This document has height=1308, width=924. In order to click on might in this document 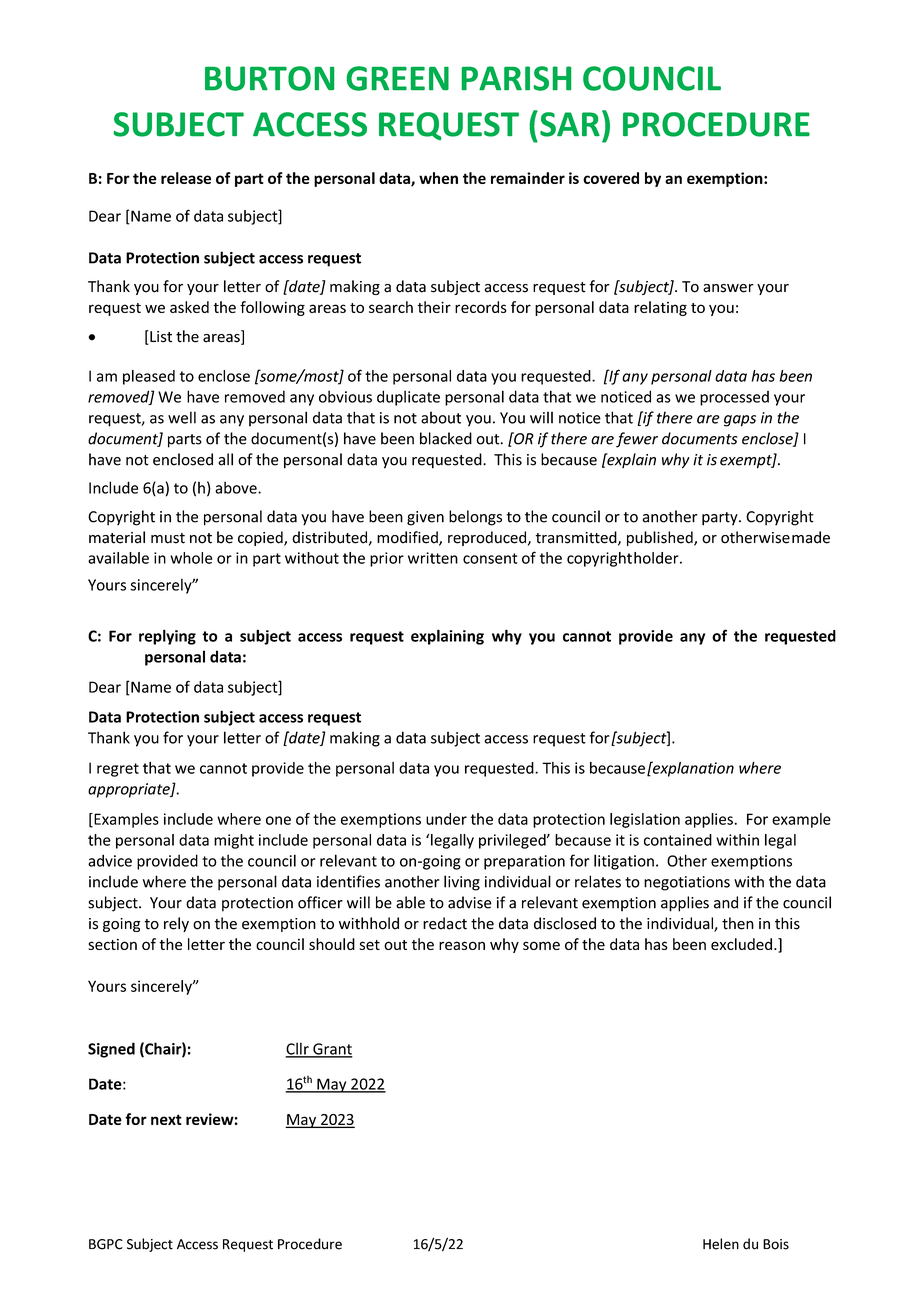, I will do `click(234, 841)`.
